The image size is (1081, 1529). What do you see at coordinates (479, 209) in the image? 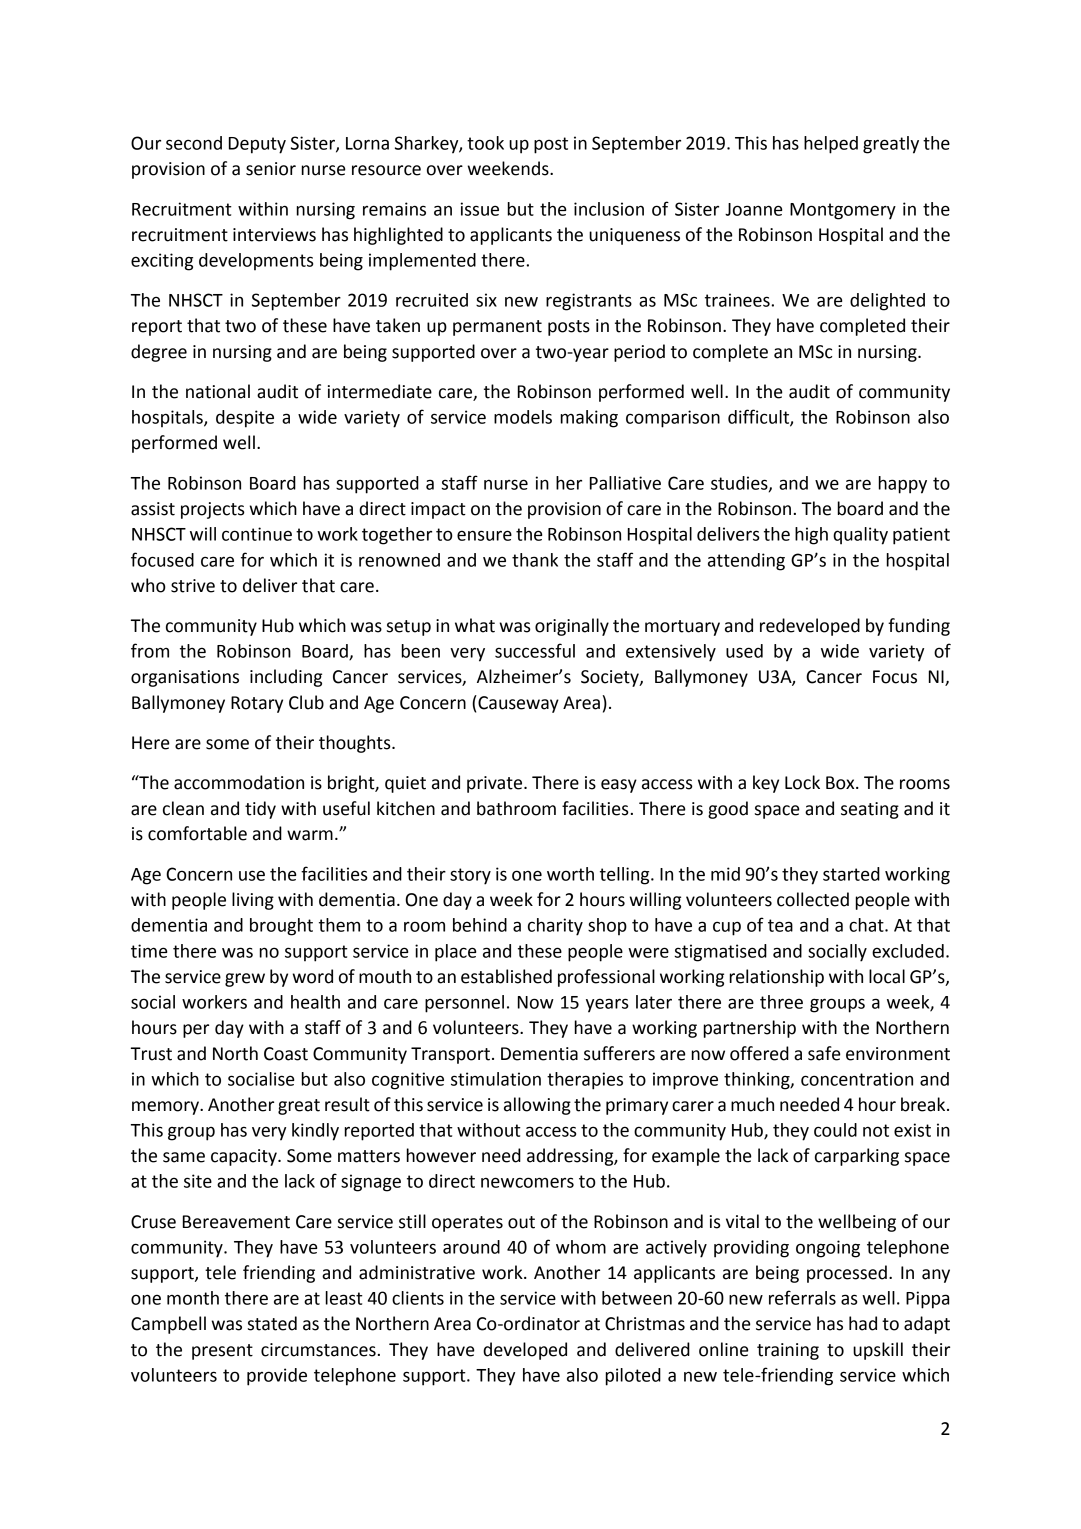
I see `issue` at bounding box center [479, 209].
